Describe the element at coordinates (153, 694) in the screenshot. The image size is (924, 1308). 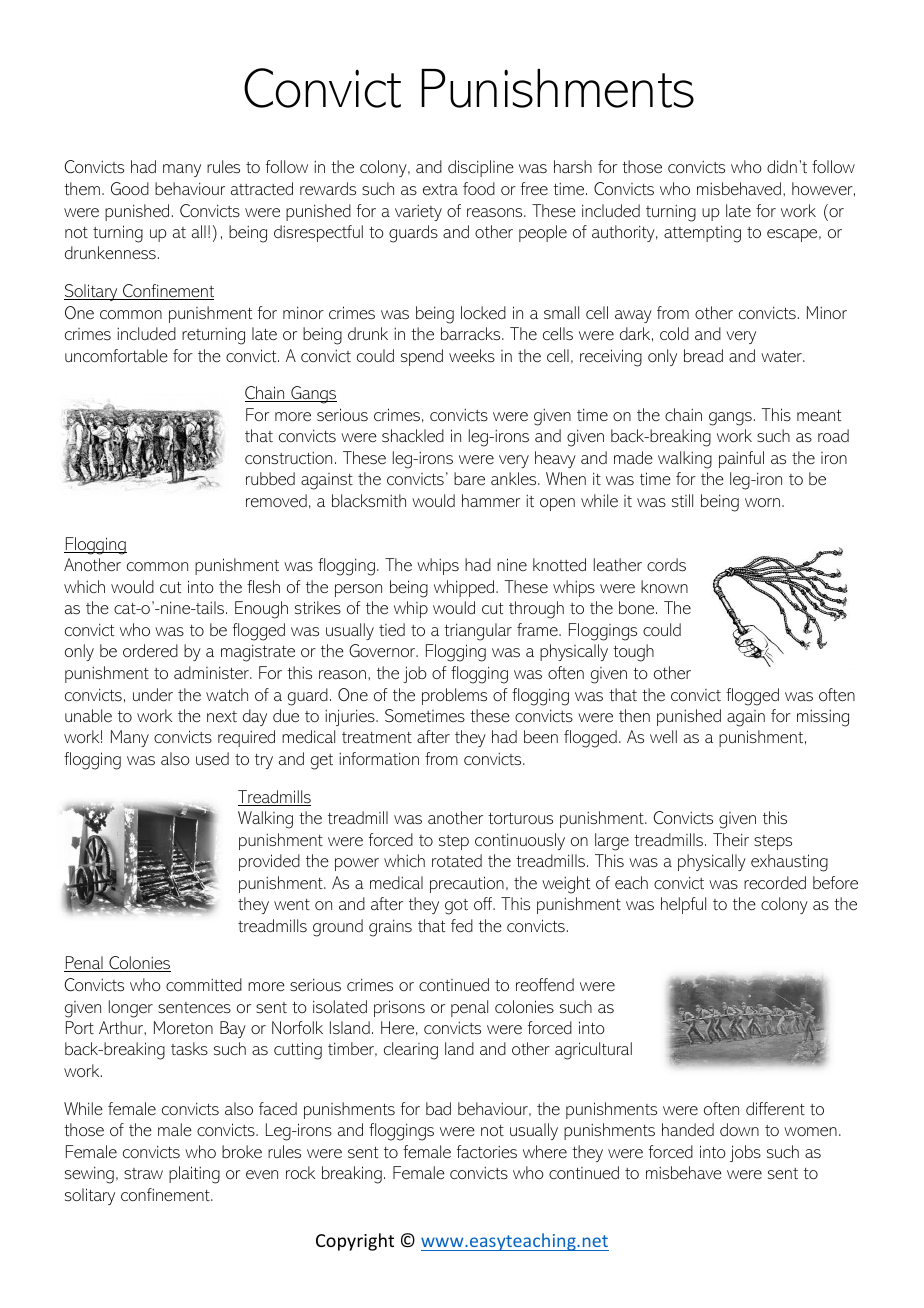
I see `under` at that location.
